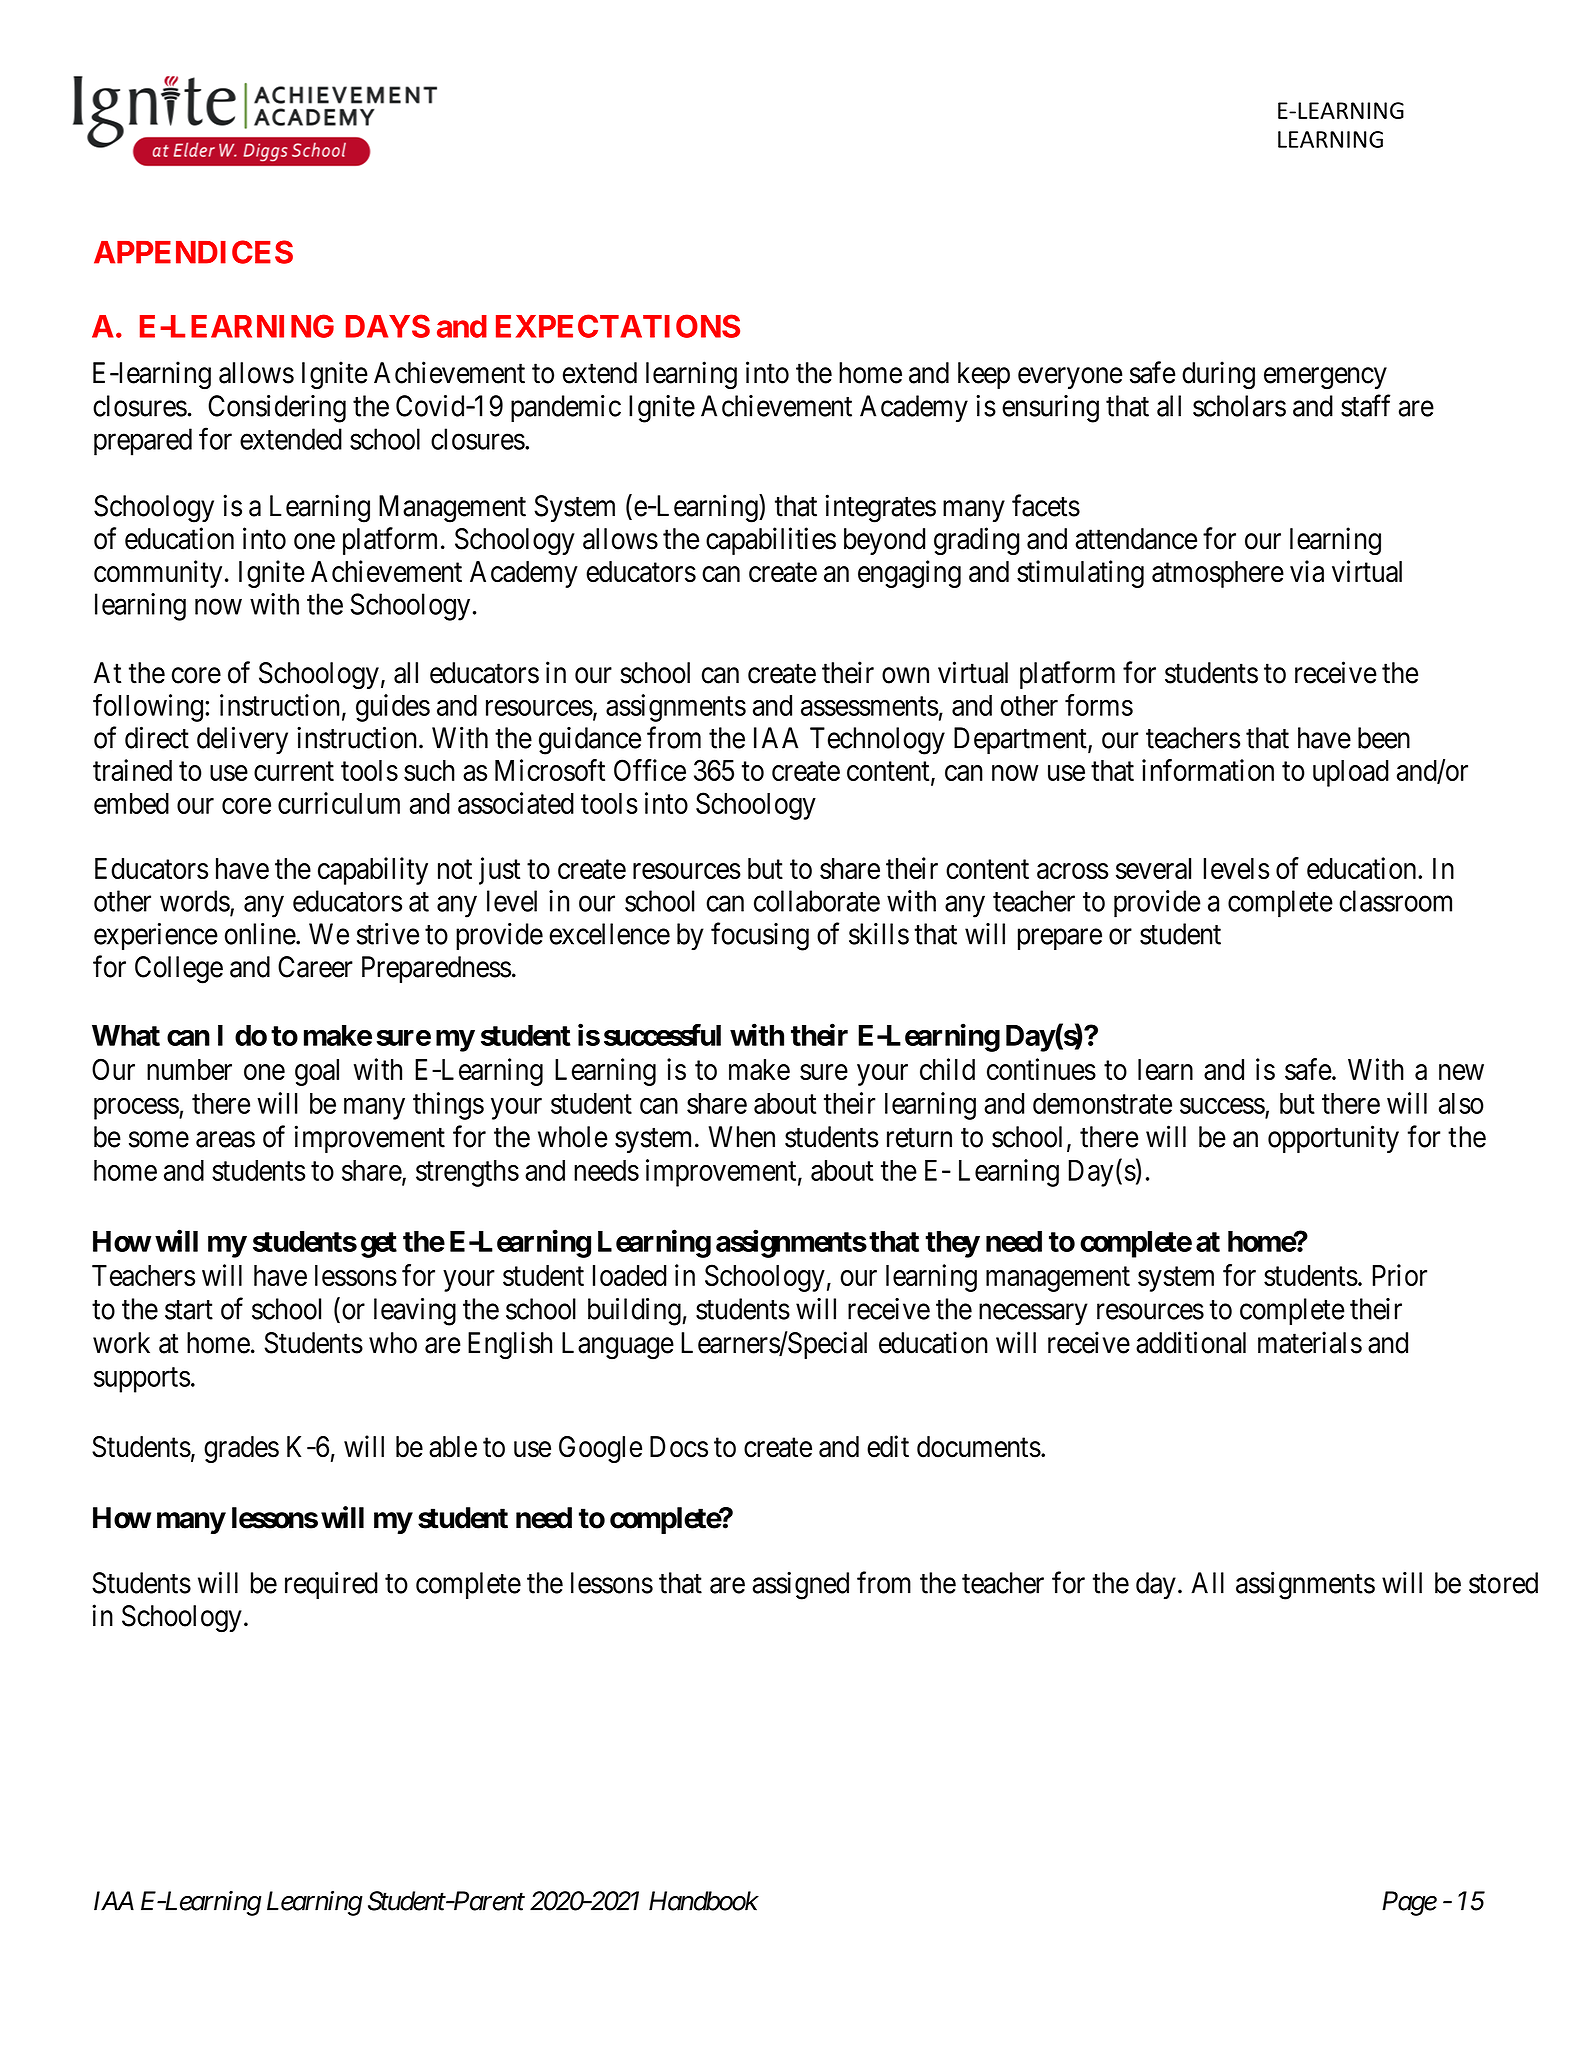 This screenshot has width=1582, height=2047. Describe the element at coordinates (331, 1585) in the screenshot. I see `required` at that location.
